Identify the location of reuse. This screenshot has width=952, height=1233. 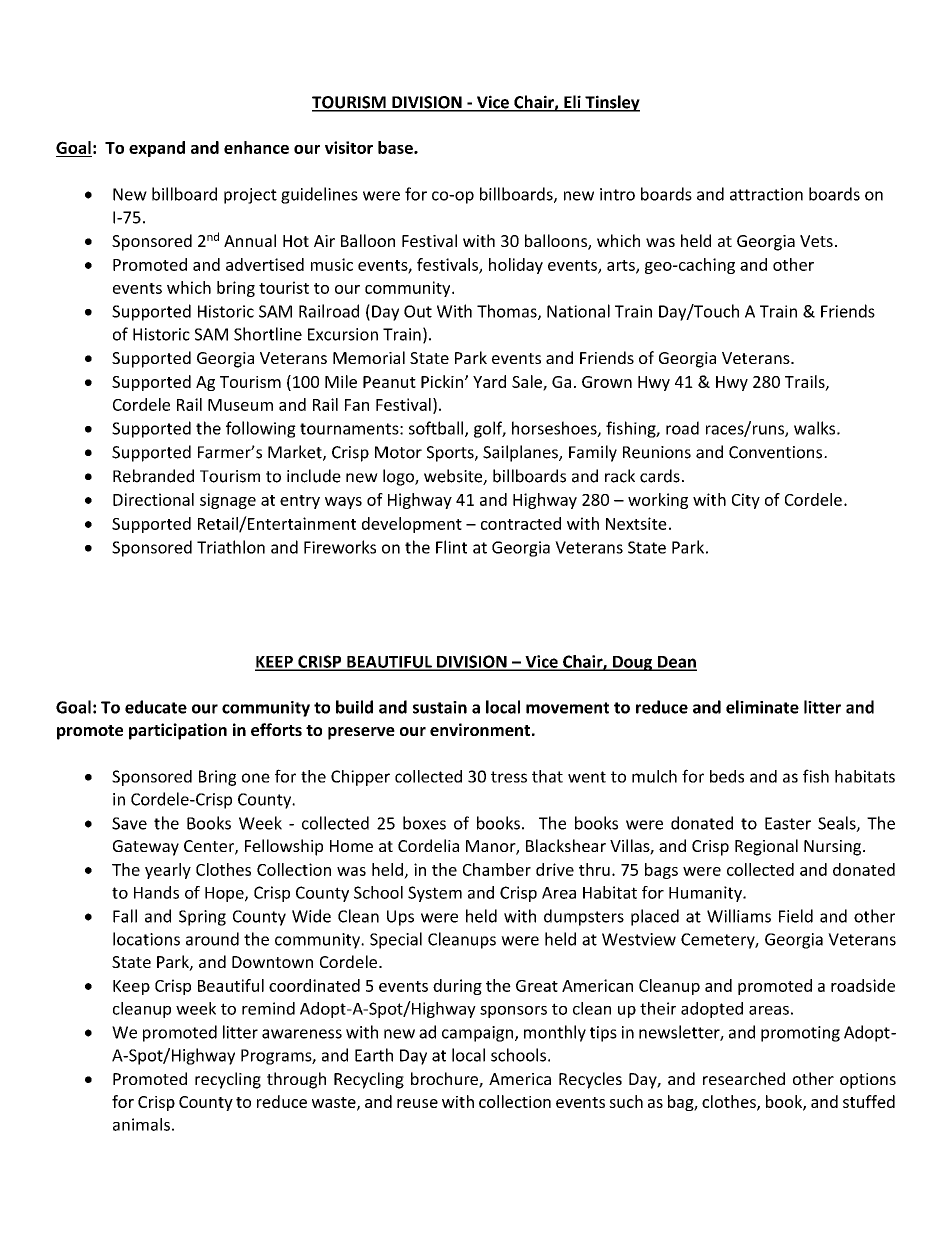
(417, 1103).
